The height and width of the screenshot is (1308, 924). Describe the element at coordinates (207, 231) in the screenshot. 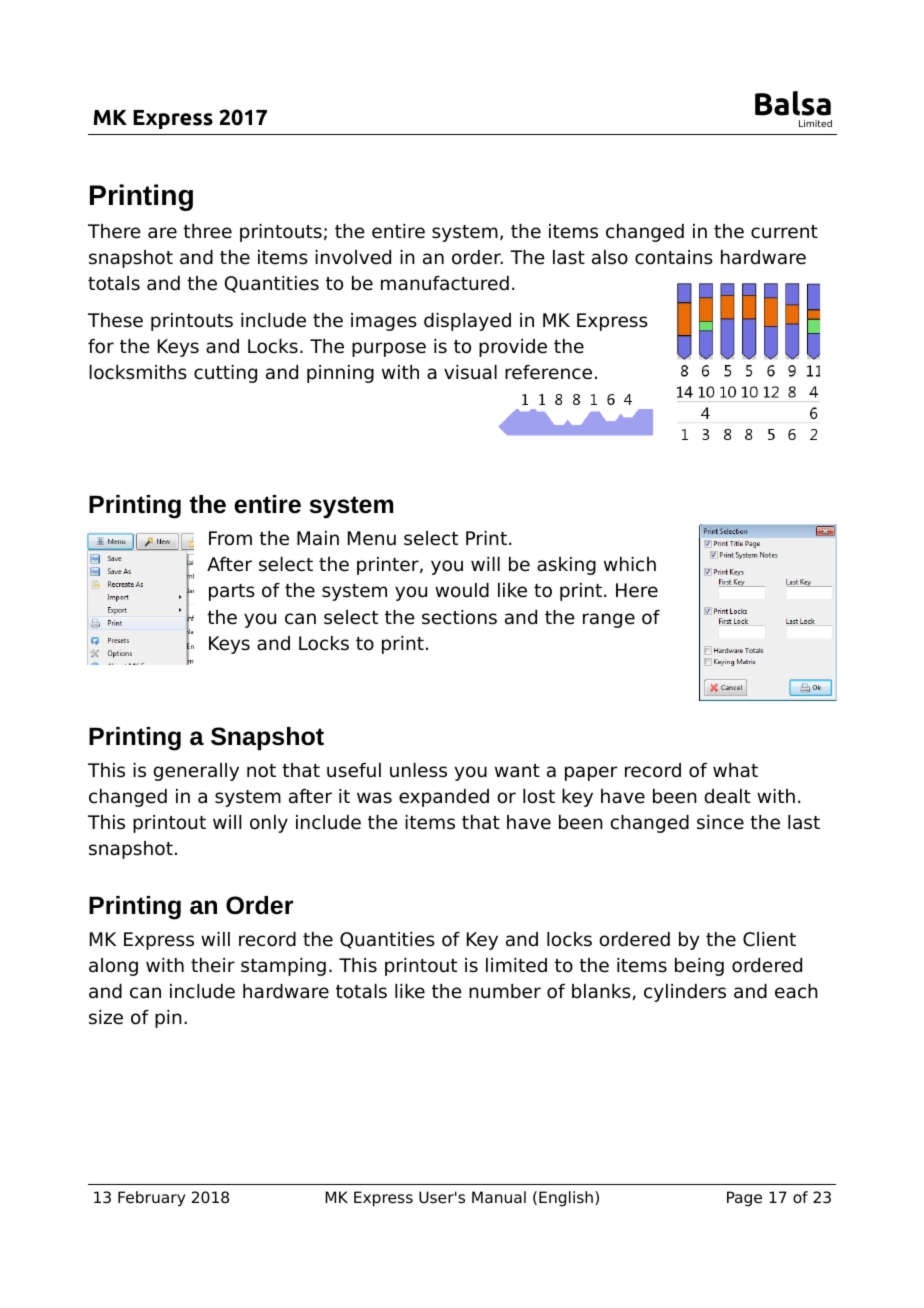

I see `three` at that location.
